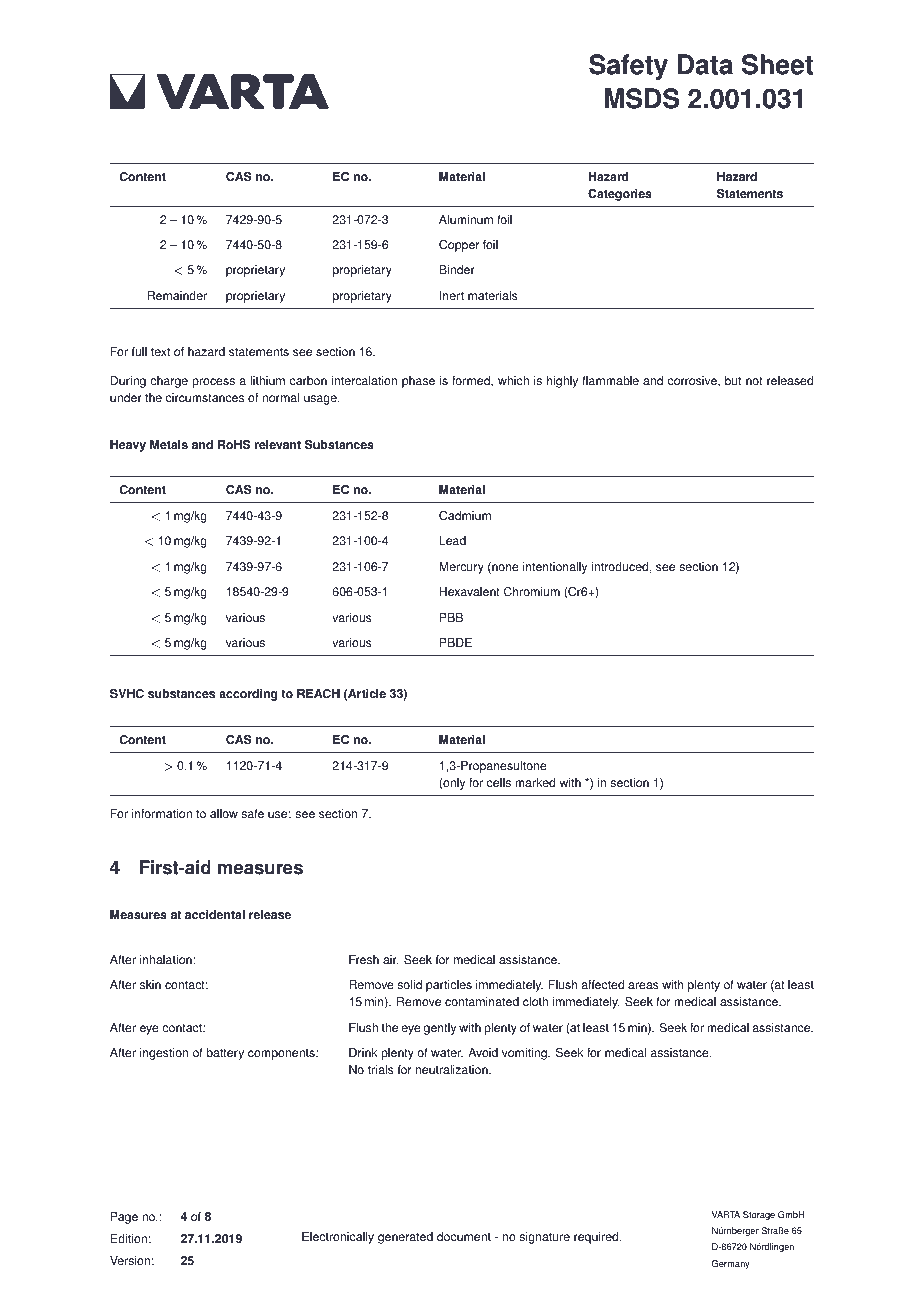 The height and width of the screenshot is (1308, 924). I want to click on Aluminum, so click(466, 220).
